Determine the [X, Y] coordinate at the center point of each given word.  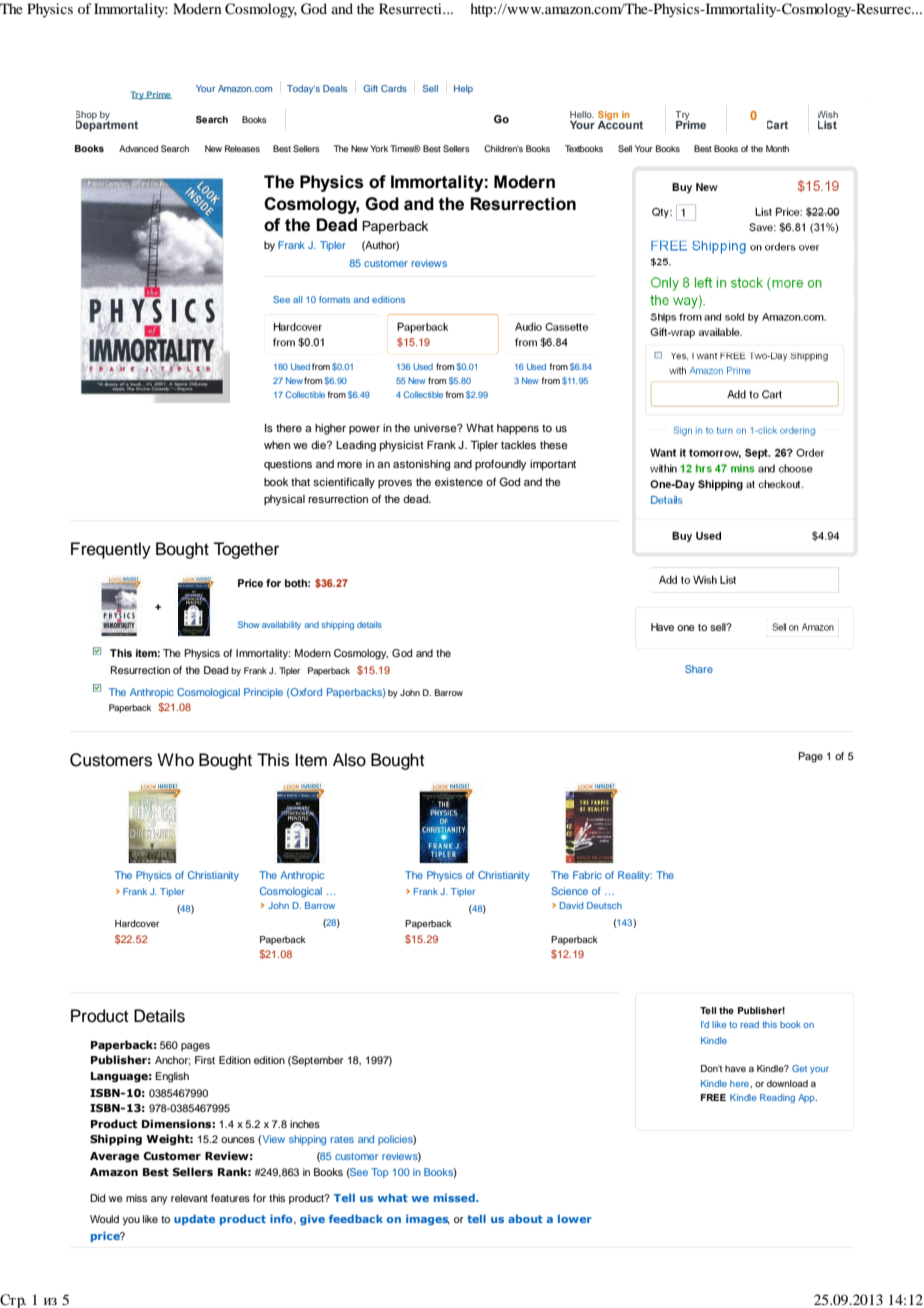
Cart [777, 124]
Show [249, 624]
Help [463, 89]
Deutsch [604, 905]
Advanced [138, 148]
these [554, 445]
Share [699, 669]
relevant [189, 1198]
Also [349, 760]
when [277, 445]
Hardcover [137, 923]
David [571, 905]
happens [518, 429]
